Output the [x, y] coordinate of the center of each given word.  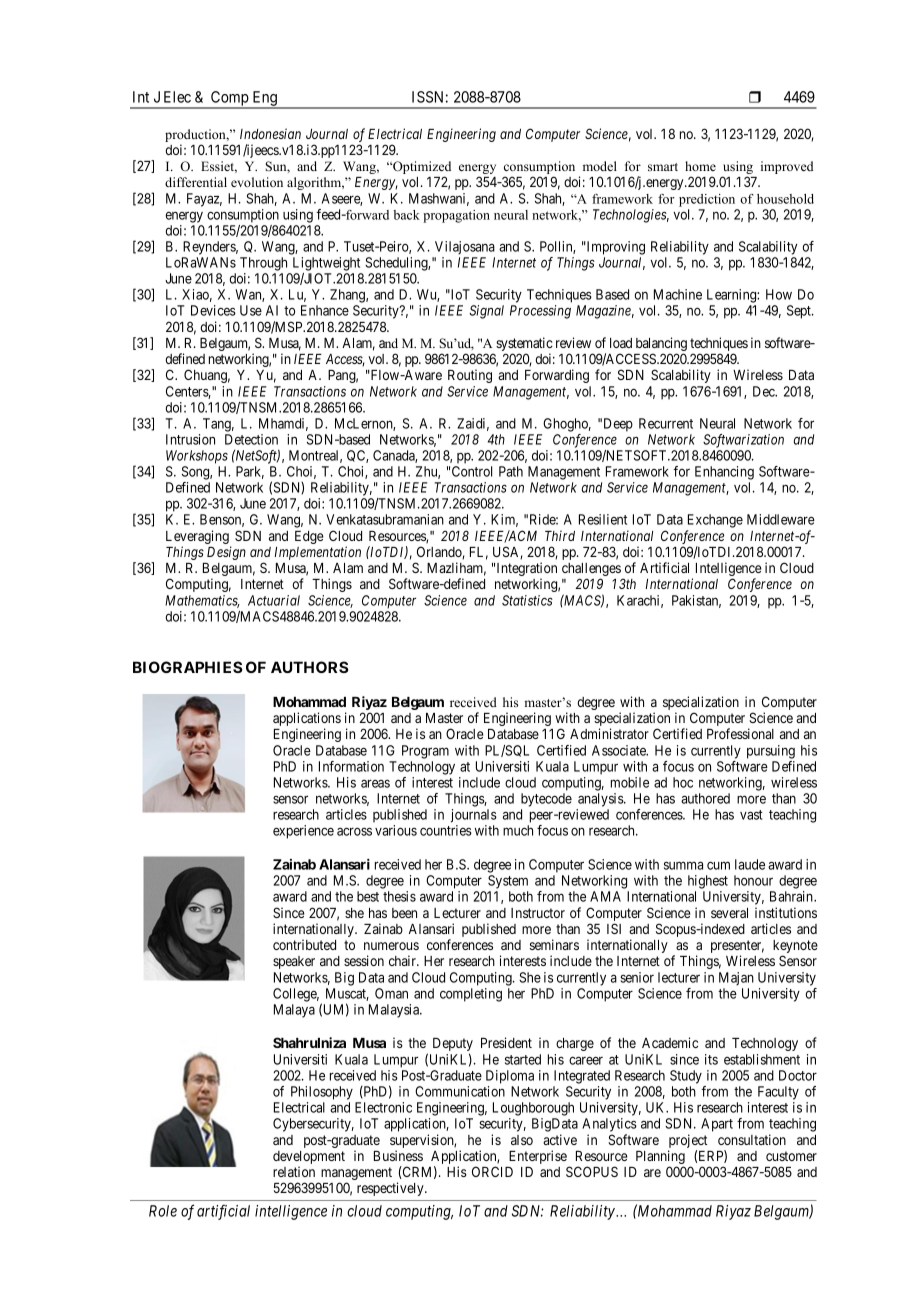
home [700, 166]
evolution [257, 182]
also [522, 1140]
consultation [752, 1139]
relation [294, 1171]
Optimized [421, 169]
